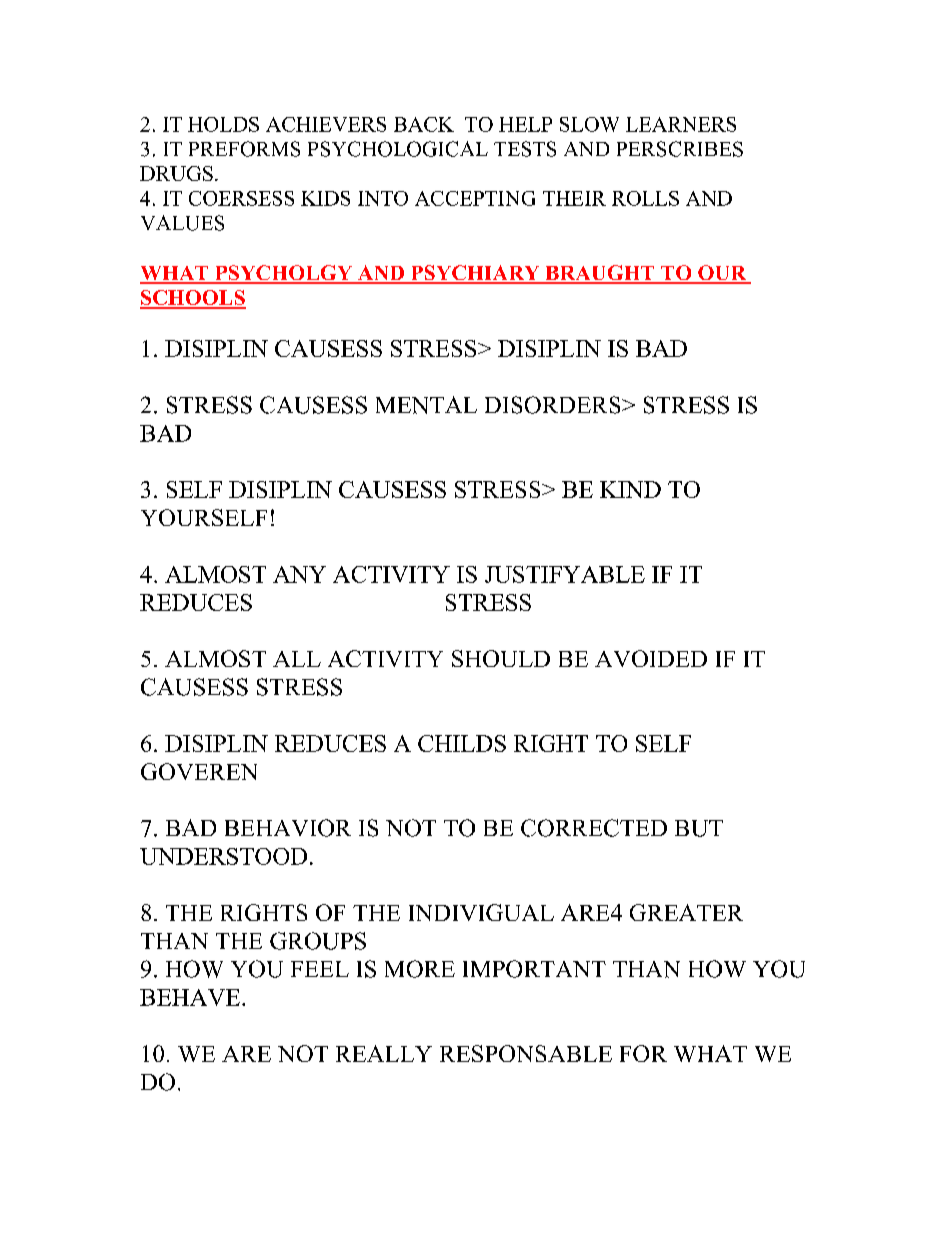 The image size is (952, 1233). What do you see at coordinates (288, 828) in the screenshot?
I see `BEHAVIOR` at bounding box center [288, 828].
